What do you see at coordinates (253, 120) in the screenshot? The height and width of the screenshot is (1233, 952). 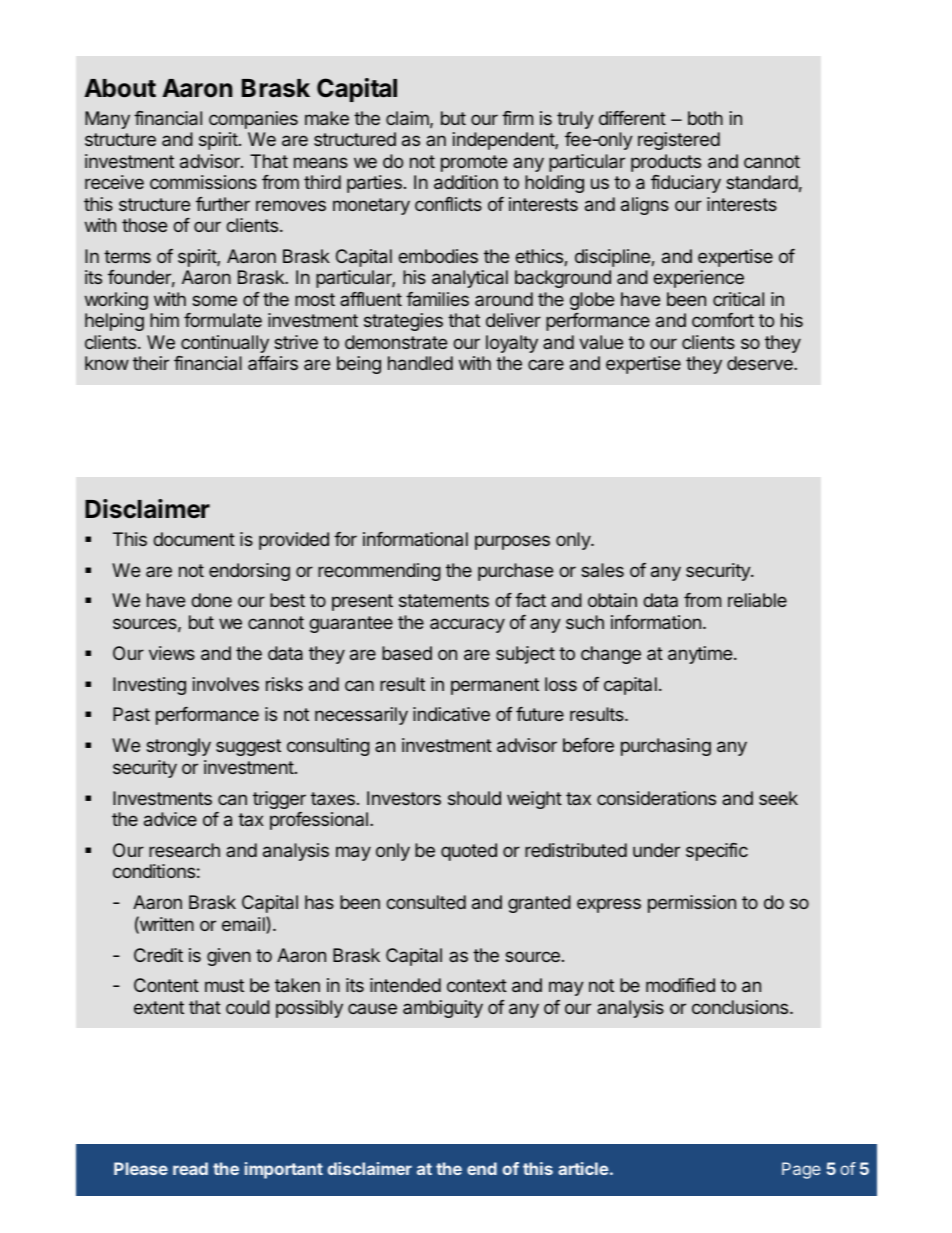 I see `companies` at bounding box center [253, 120].
